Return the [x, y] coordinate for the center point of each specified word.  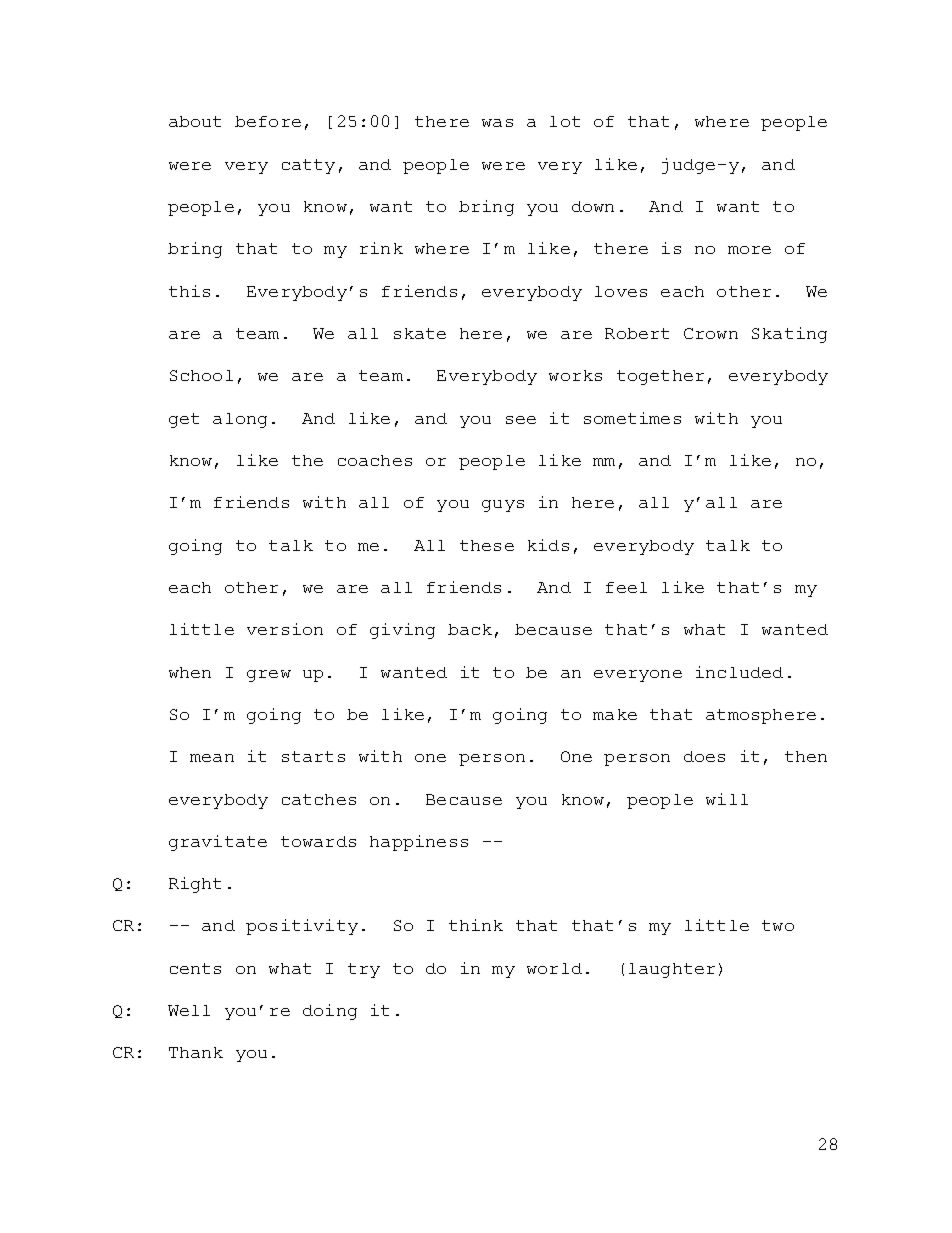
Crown [711, 333]
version [285, 629]
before [268, 121]
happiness [419, 843]
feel [626, 587]
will [727, 799]
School [201, 375]
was [497, 123]
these [487, 545]
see [521, 420]
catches [319, 799]
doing [330, 1012]
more [749, 250]
